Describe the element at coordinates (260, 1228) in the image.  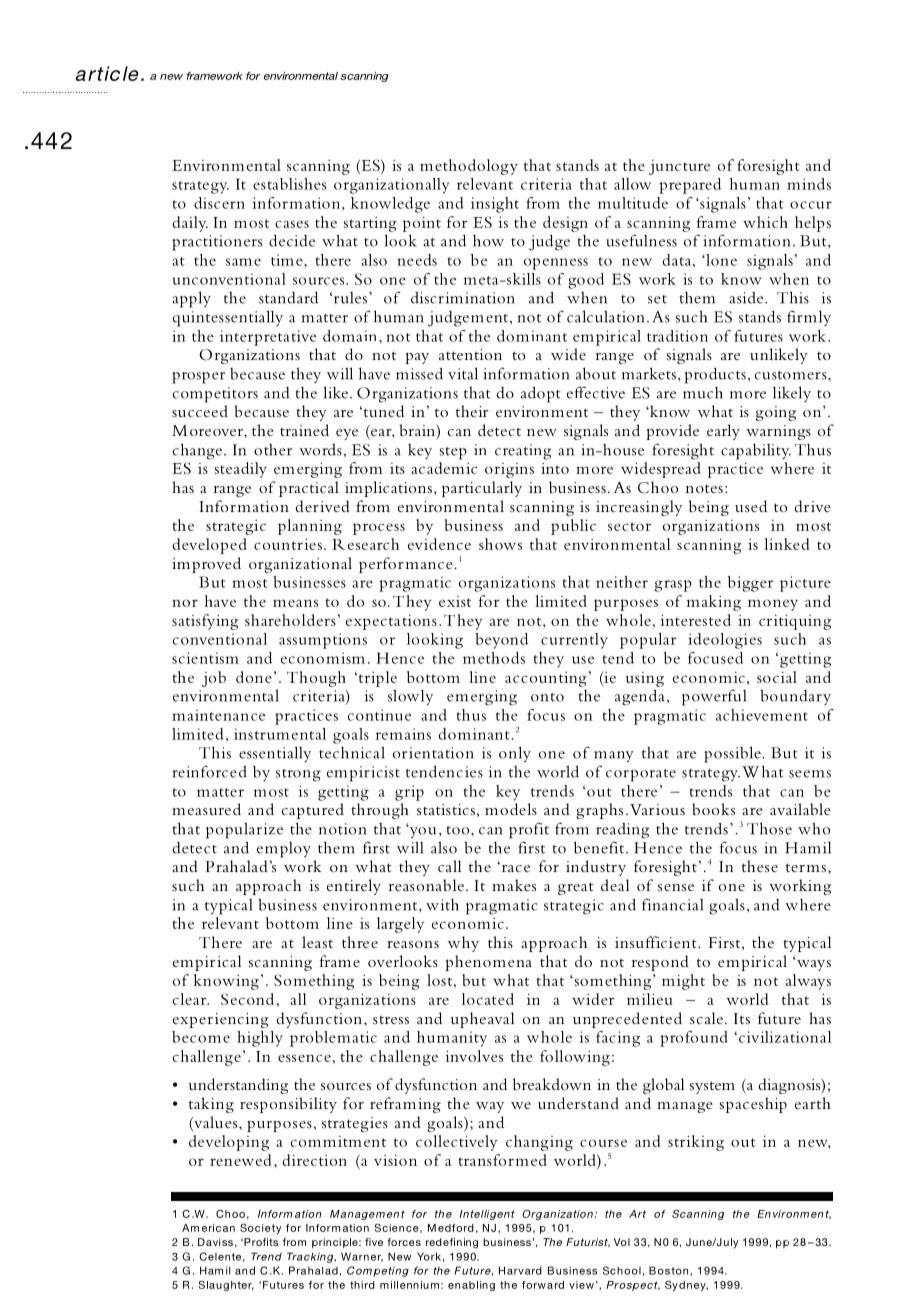
I see `Society` at that location.
